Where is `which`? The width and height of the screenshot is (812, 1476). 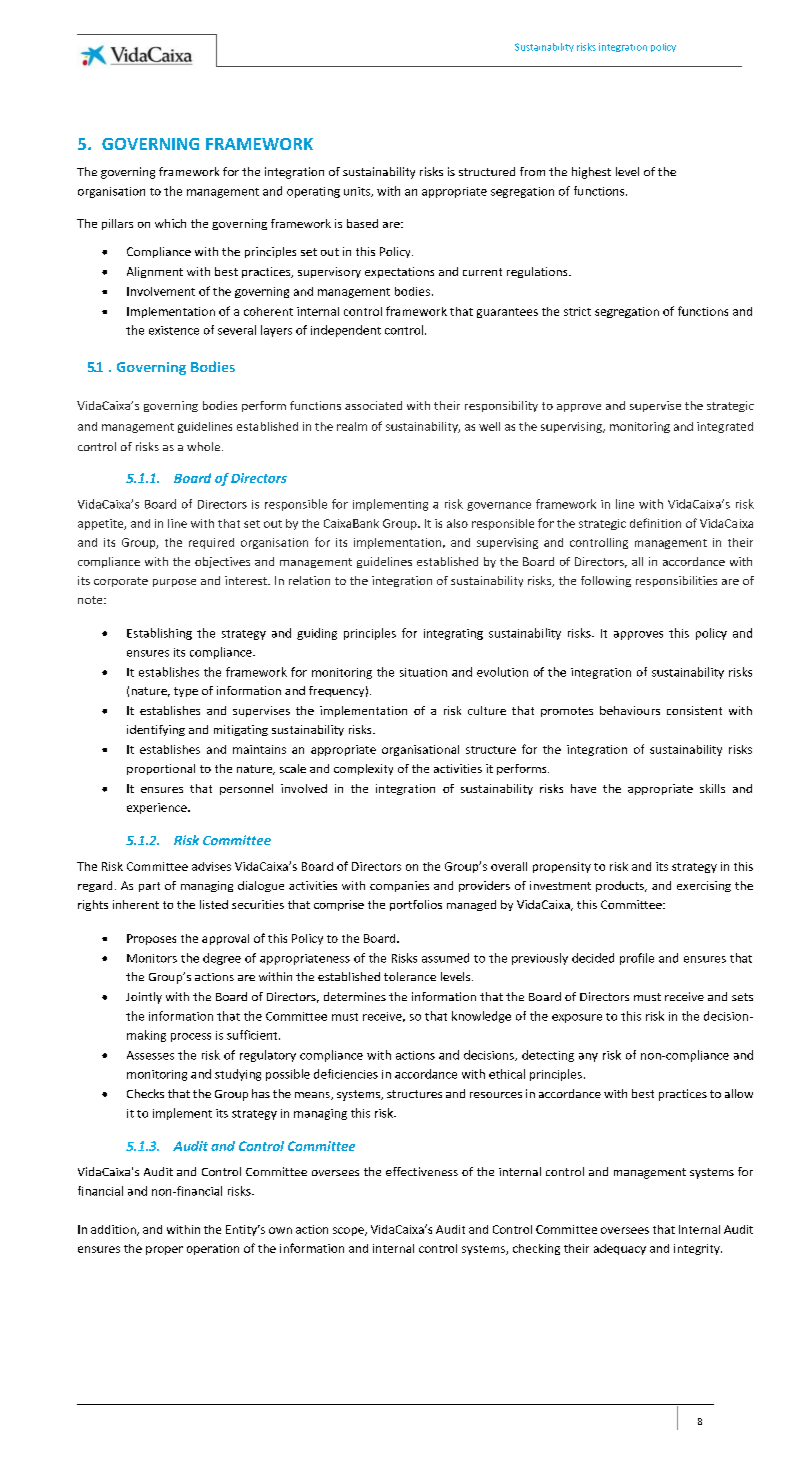 which is located at coordinates (170, 223).
